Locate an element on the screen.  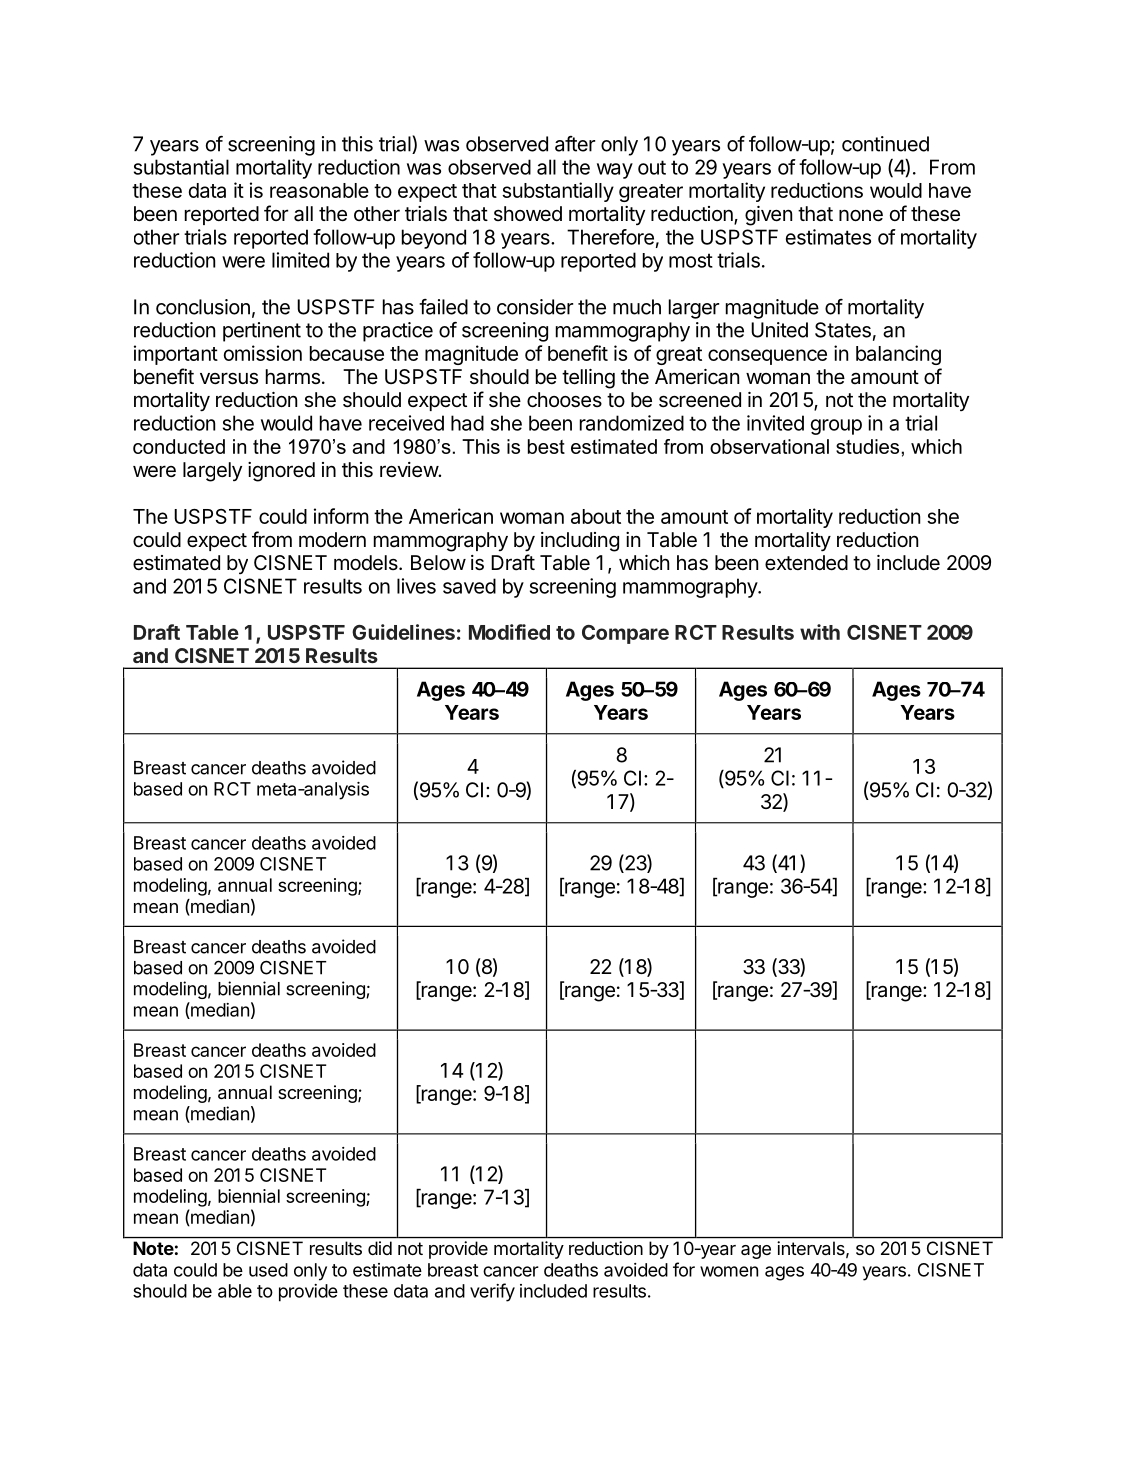
verify is located at coordinates (492, 1292).
